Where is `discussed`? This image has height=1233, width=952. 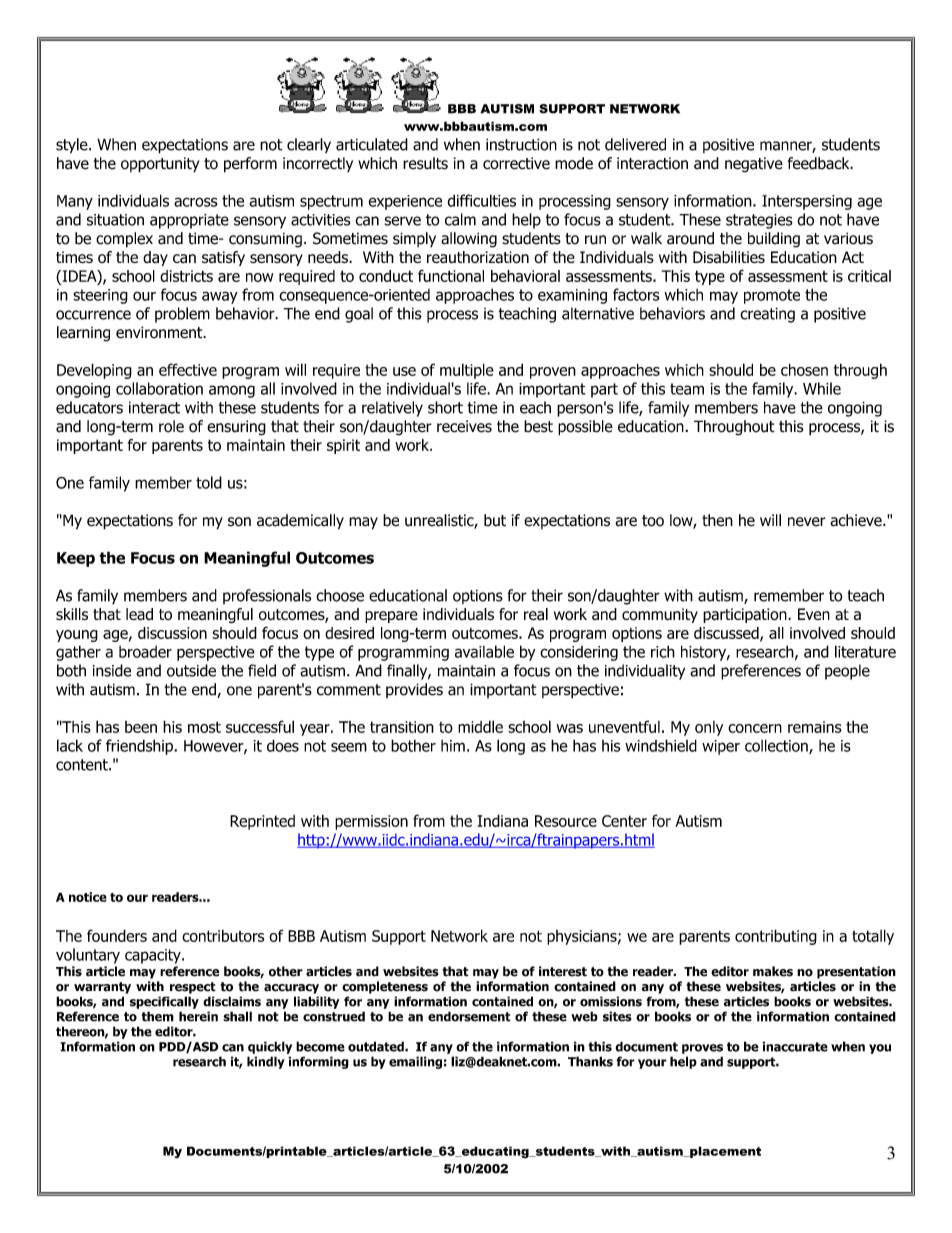
discussed is located at coordinates (727, 634).
